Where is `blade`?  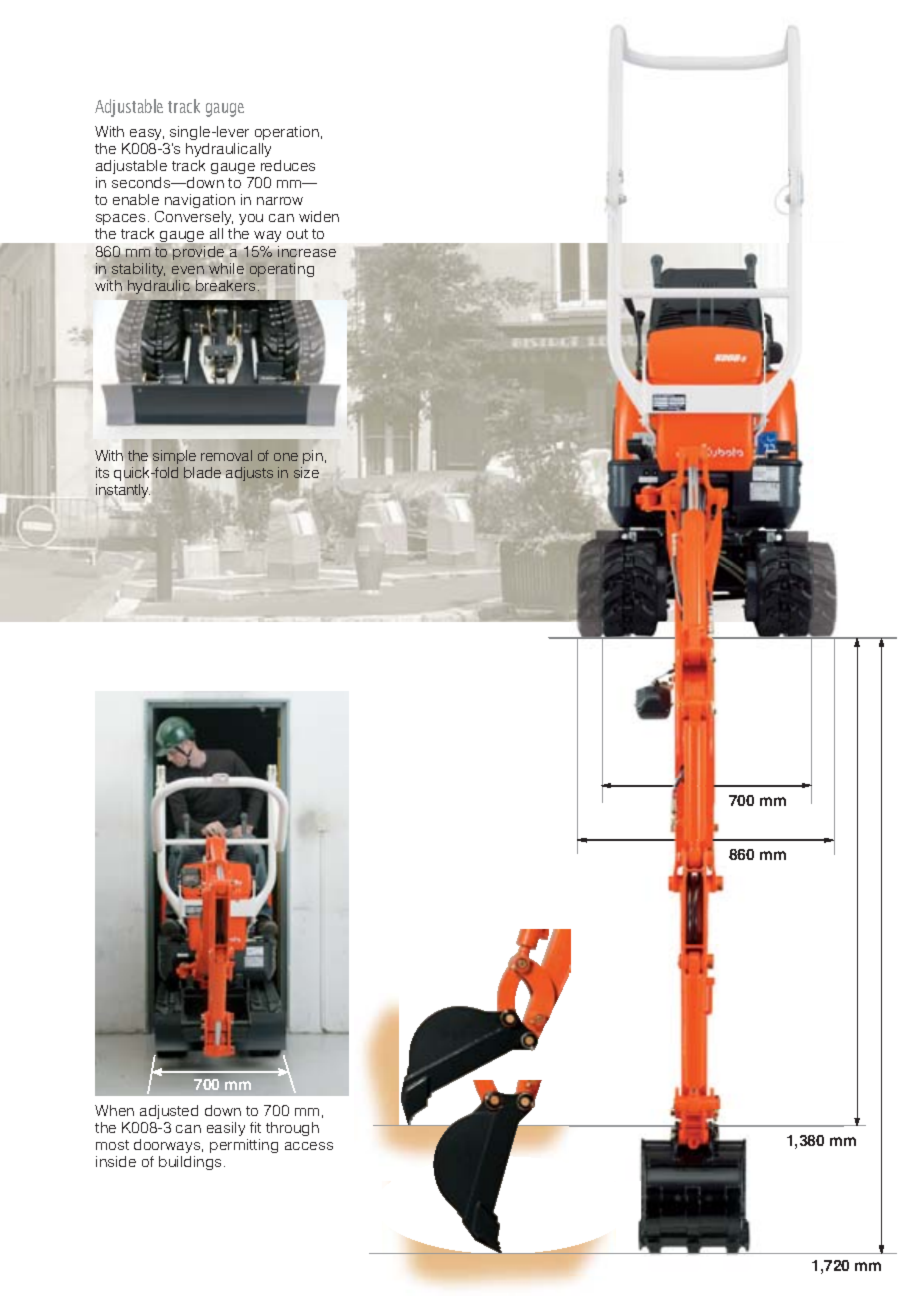
blade is located at coordinates (202, 472).
